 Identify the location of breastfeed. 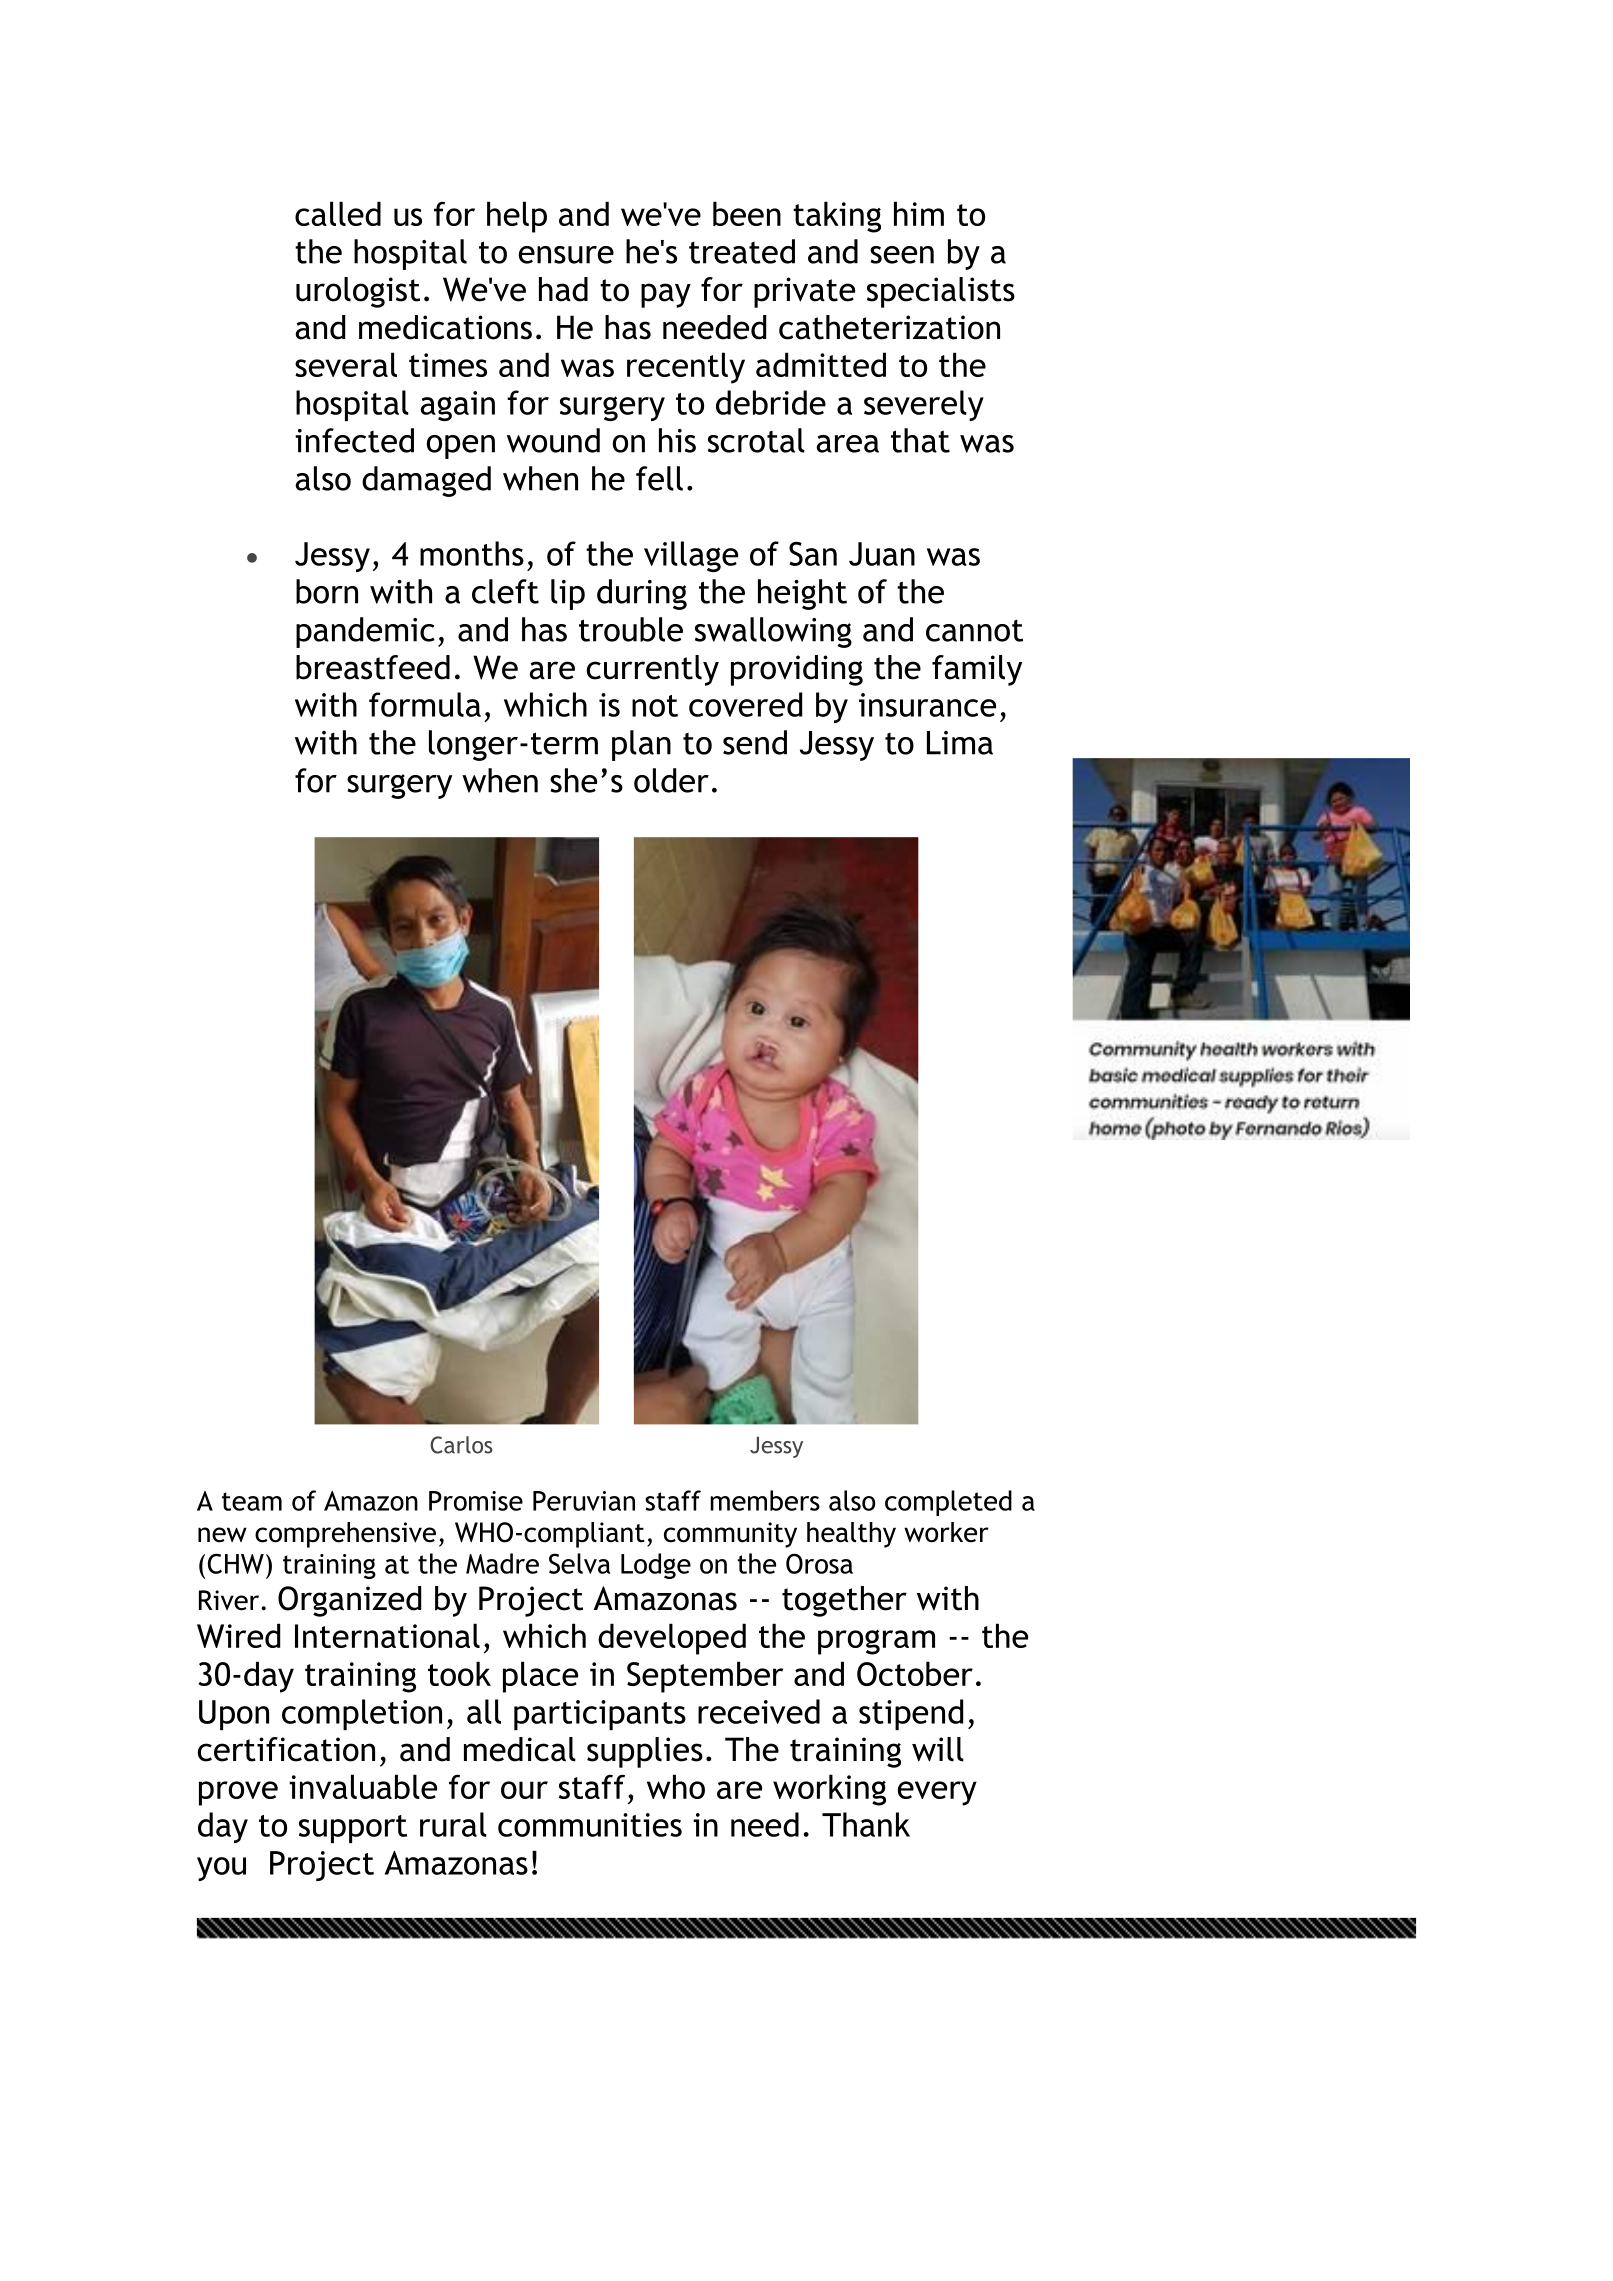
(373, 667).
